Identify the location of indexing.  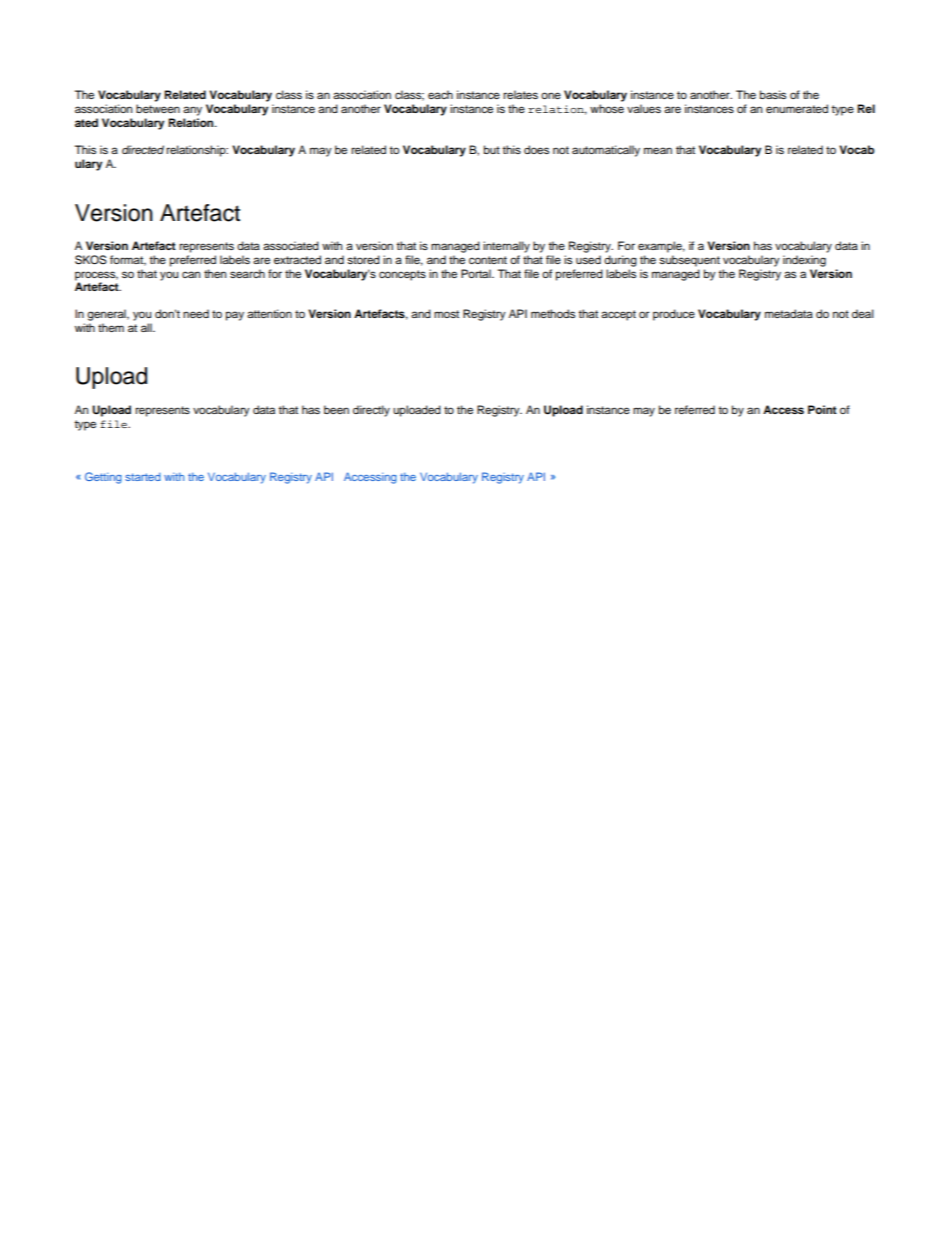
(804, 261).
